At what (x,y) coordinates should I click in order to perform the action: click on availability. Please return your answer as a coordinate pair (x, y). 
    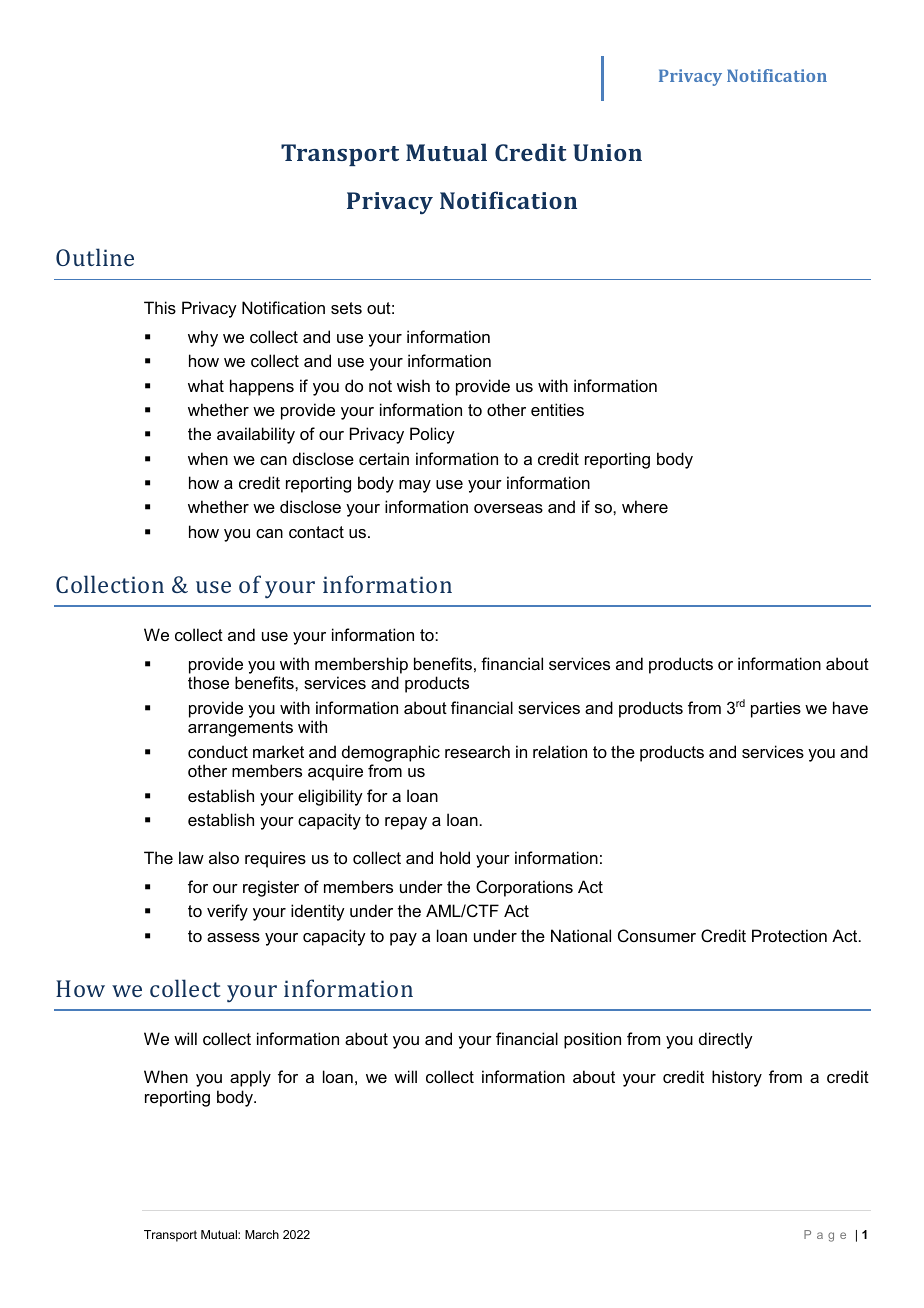
    Looking at the image, I should click on (256, 435).
